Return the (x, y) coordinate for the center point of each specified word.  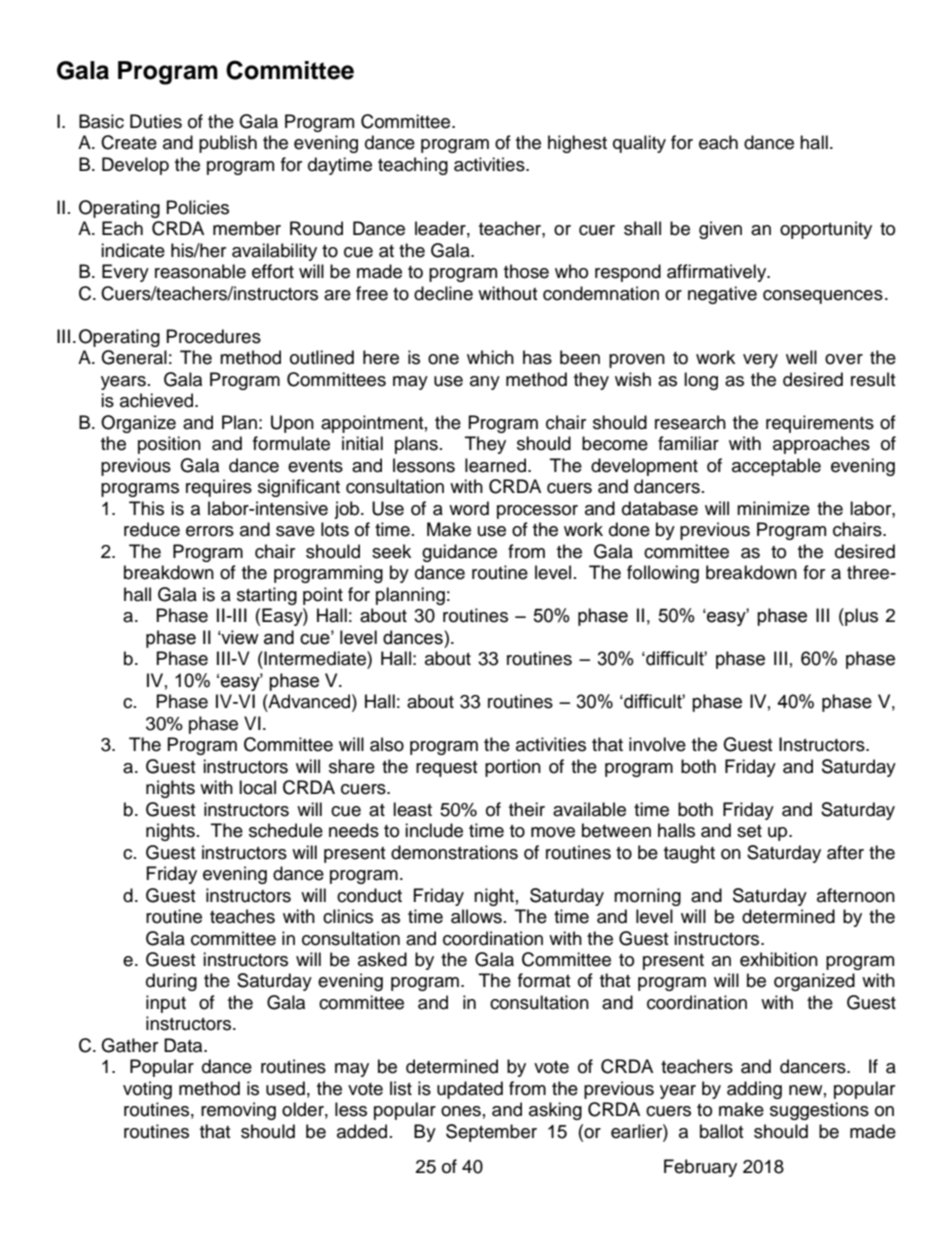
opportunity (826, 230)
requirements (820, 424)
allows (476, 916)
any (485, 383)
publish (228, 144)
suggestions (819, 1111)
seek (391, 551)
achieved (158, 400)
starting (267, 596)
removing (238, 1111)
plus (860, 617)
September (491, 1133)
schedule (286, 830)
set (749, 831)
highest (577, 144)
